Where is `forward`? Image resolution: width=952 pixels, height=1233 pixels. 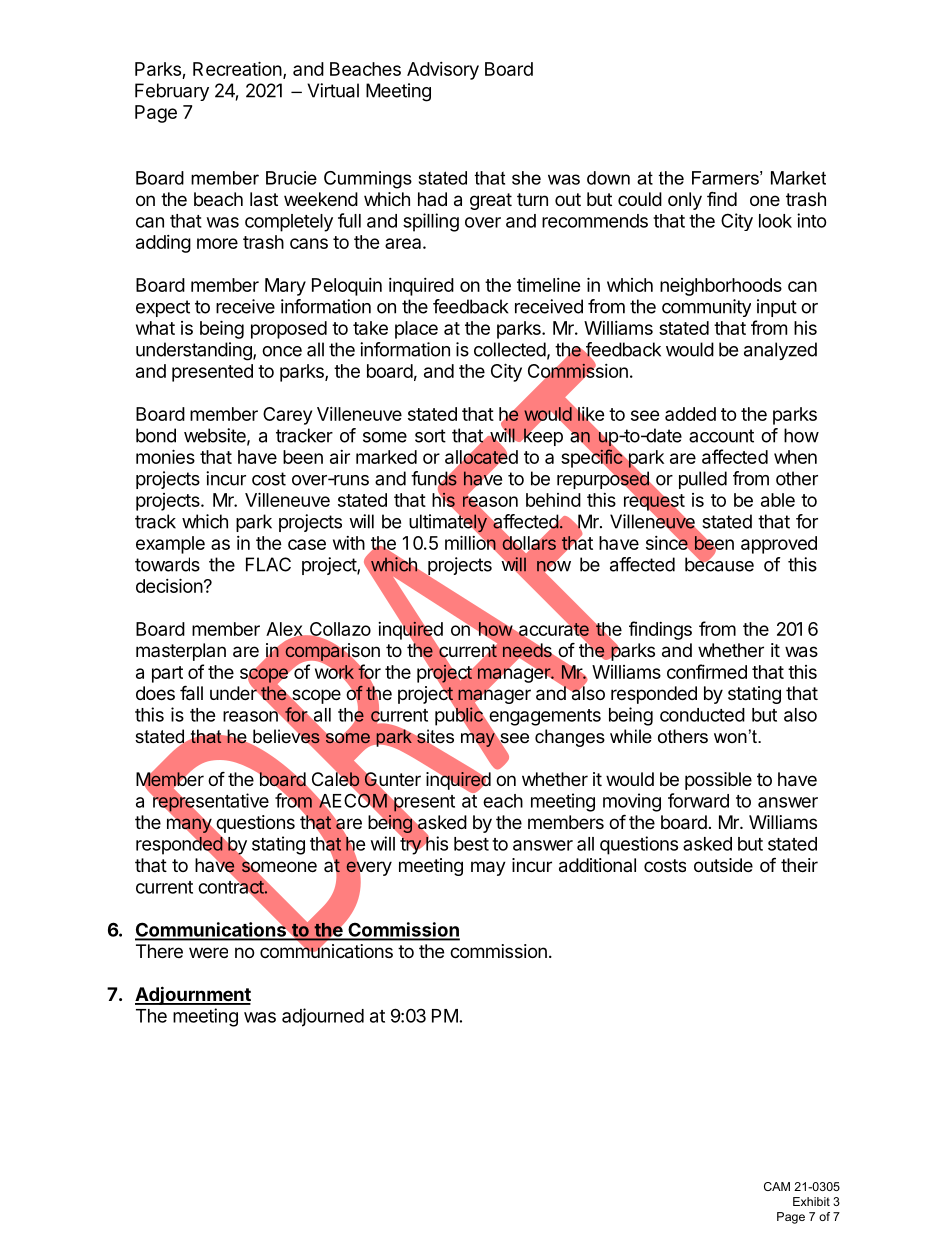
forward is located at coordinates (698, 800).
